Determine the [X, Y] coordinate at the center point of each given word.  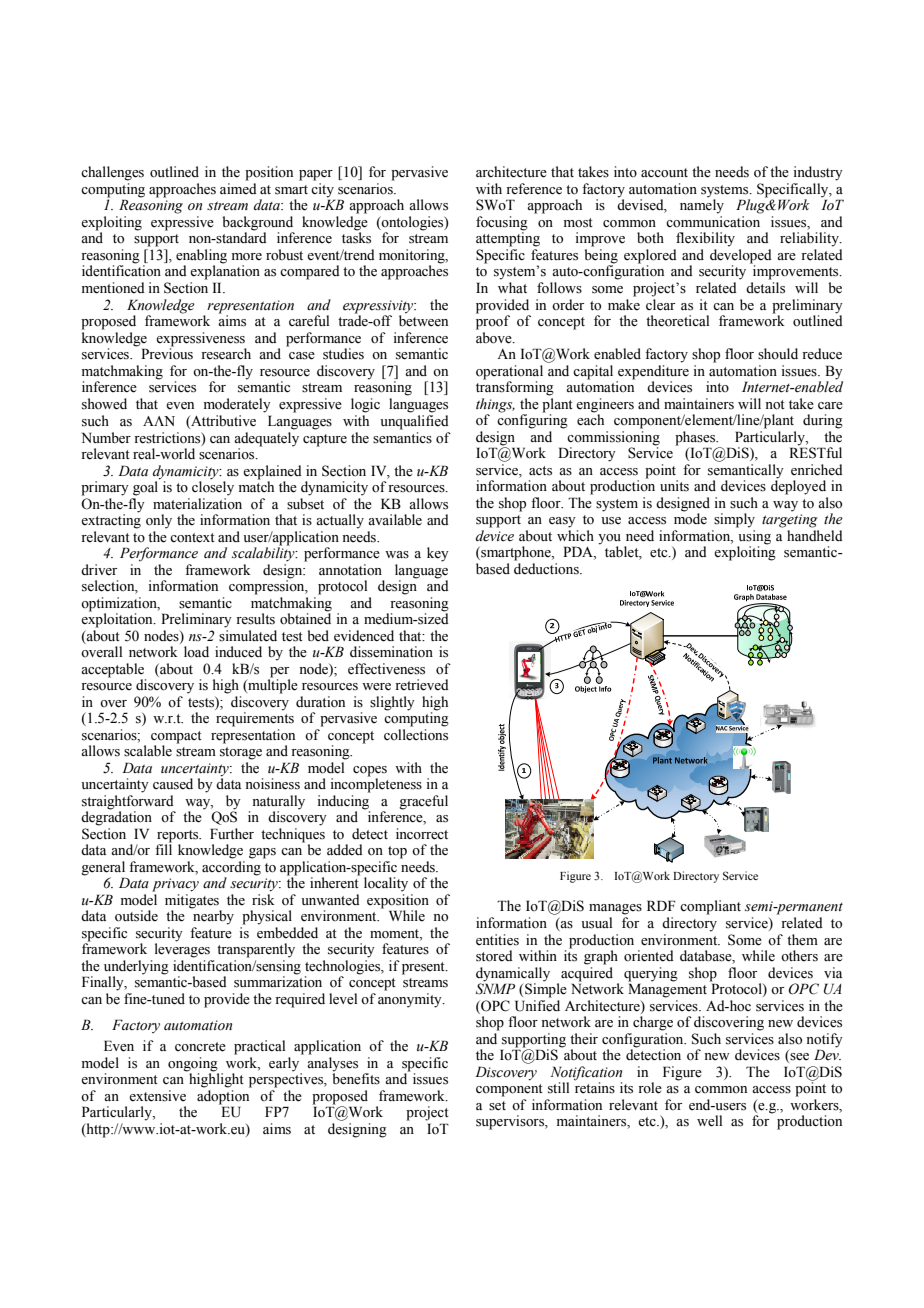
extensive [157, 1096]
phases [696, 438]
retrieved [422, 685]
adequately [266, 439]
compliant [710, 907]
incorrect [422, 834]
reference [534, 189]
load [196, 651]
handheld [815, 536]
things [495, 405]
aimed [238, 189]
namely [702, 206]
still [558, 1088]
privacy [175, 885]
